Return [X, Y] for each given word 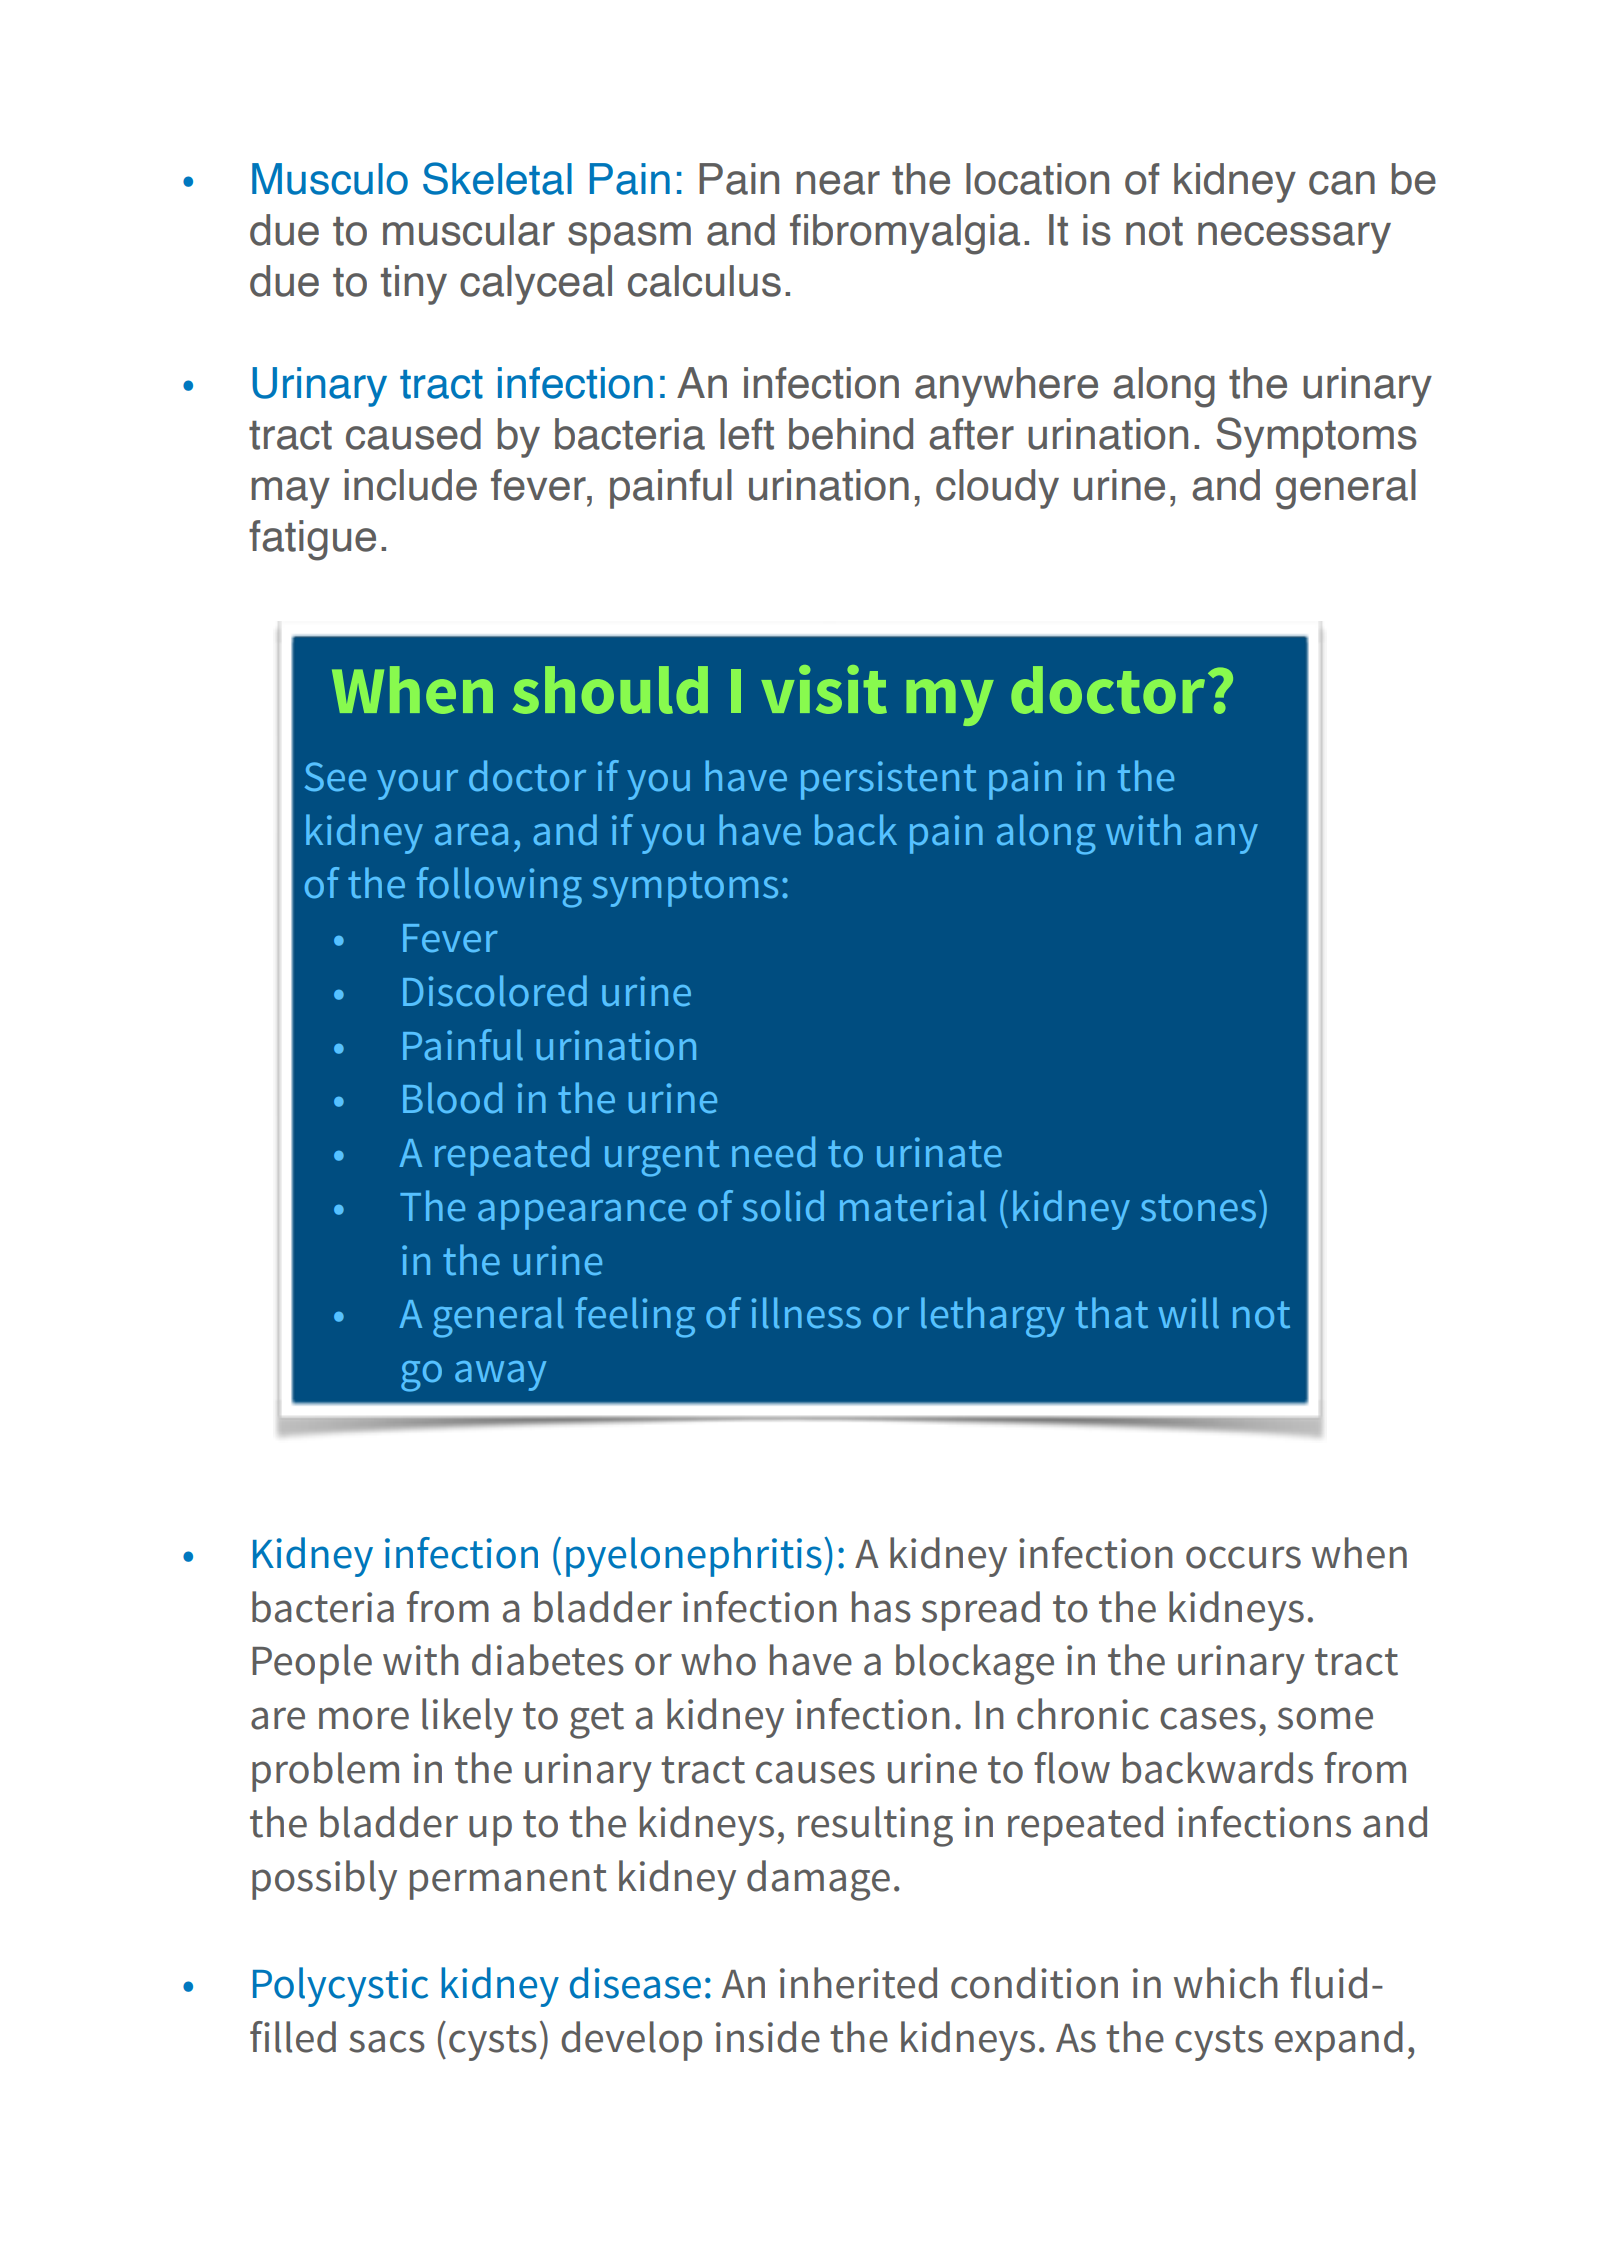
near [838, 183]
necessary [1294, 238]
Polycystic [340, 1987]
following [499, 887]
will [1188, 1313]
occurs [1243, 1557]
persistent [889, 780]
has [881, 1607]
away [500, 1376]
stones [1198, 1208]
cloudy [997, 489]
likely [467, 1718]
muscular [469, 230]
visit [824, 689]
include [410, 485]
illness [806, 1313]
